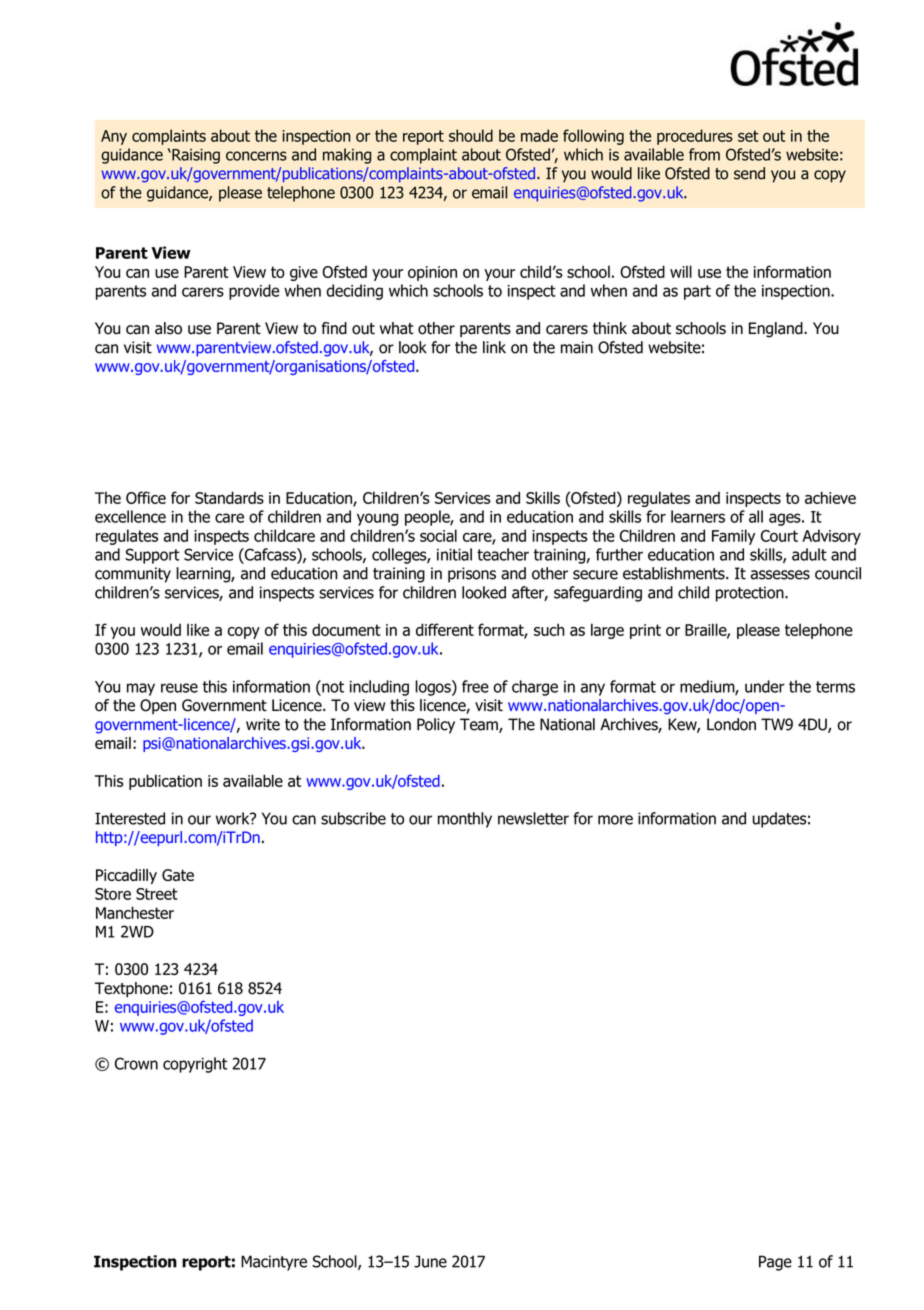 The image size is (924, 1310). I want to click on Crown, so click(136, 1063).
